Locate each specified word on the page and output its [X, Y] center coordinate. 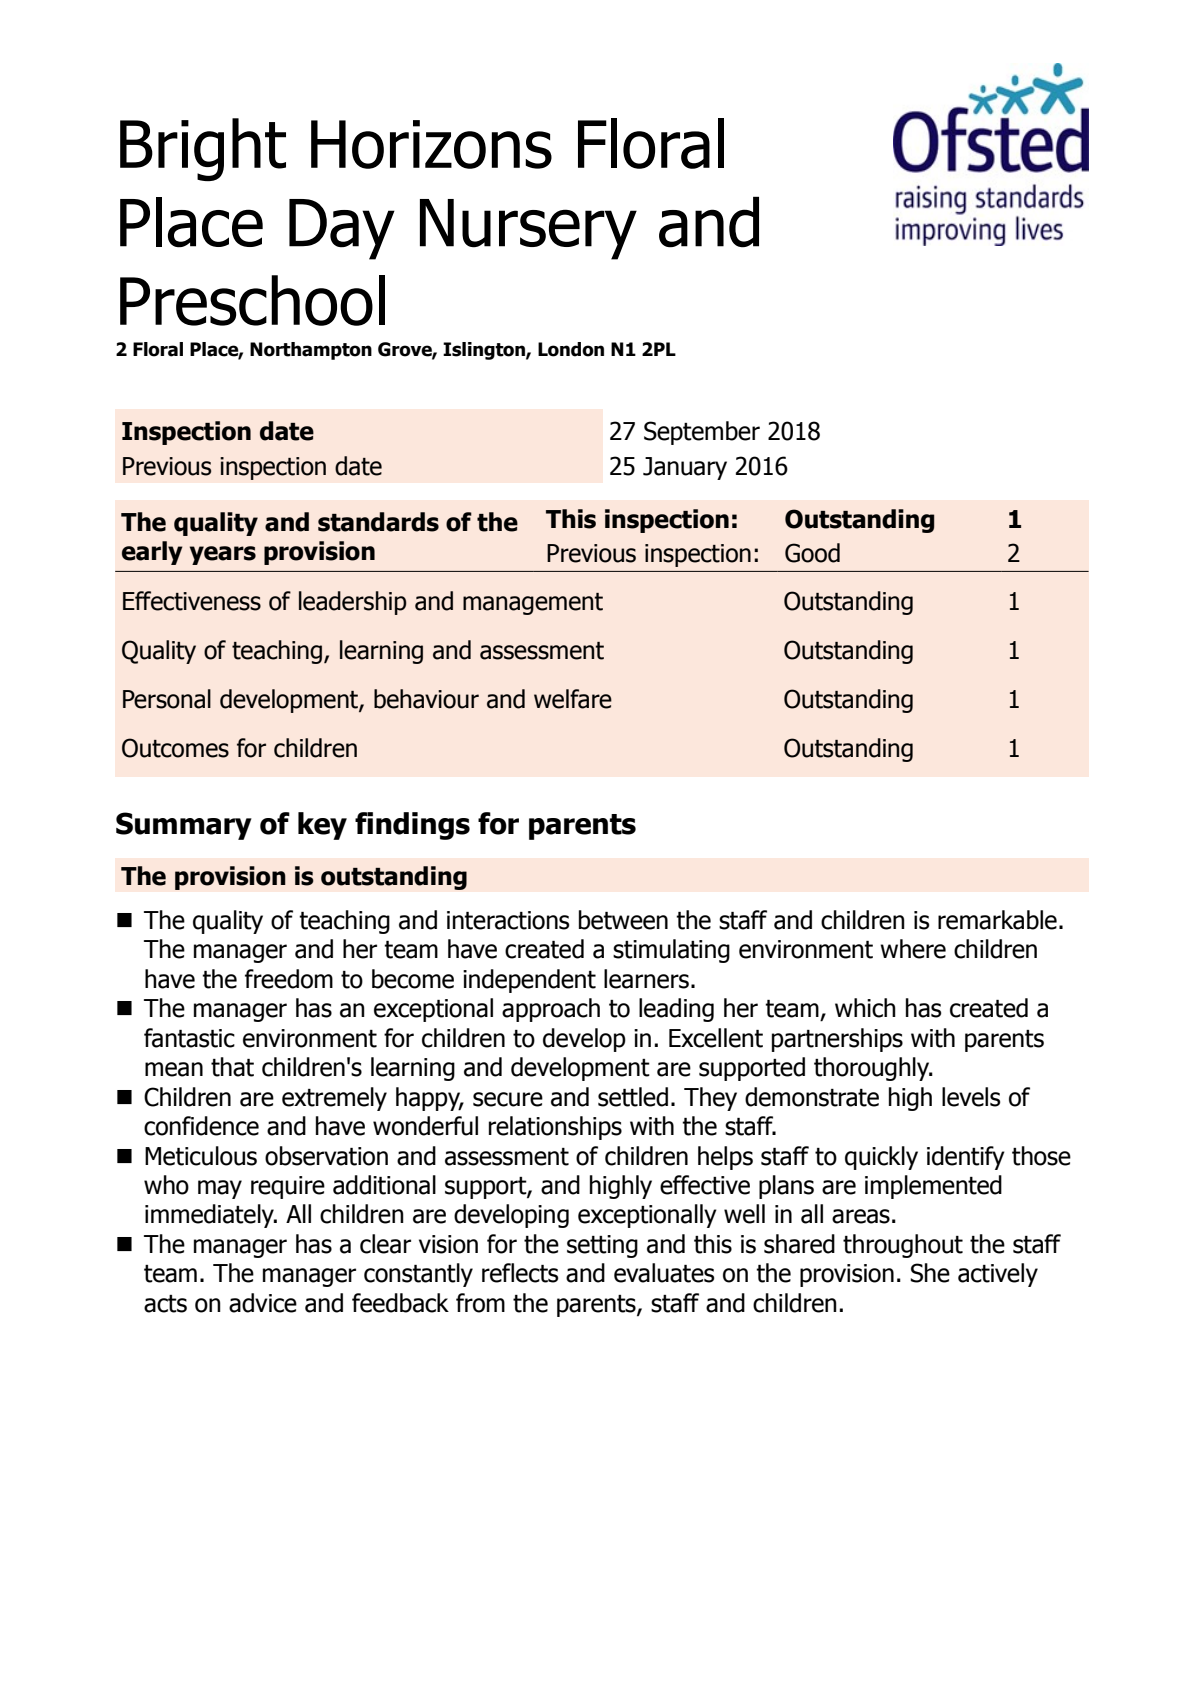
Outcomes [175, 748]
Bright [203, 149]
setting [602, 1246]
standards [378, 522]
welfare [573, 699]
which [865, 1008]
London [571, 349]
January [685, 468]
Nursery [528, 229]
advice [263, 1303]
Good [812, 553]
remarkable [997, 920]
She [930, 1273]
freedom [289, 979]
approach [551, 1010]
